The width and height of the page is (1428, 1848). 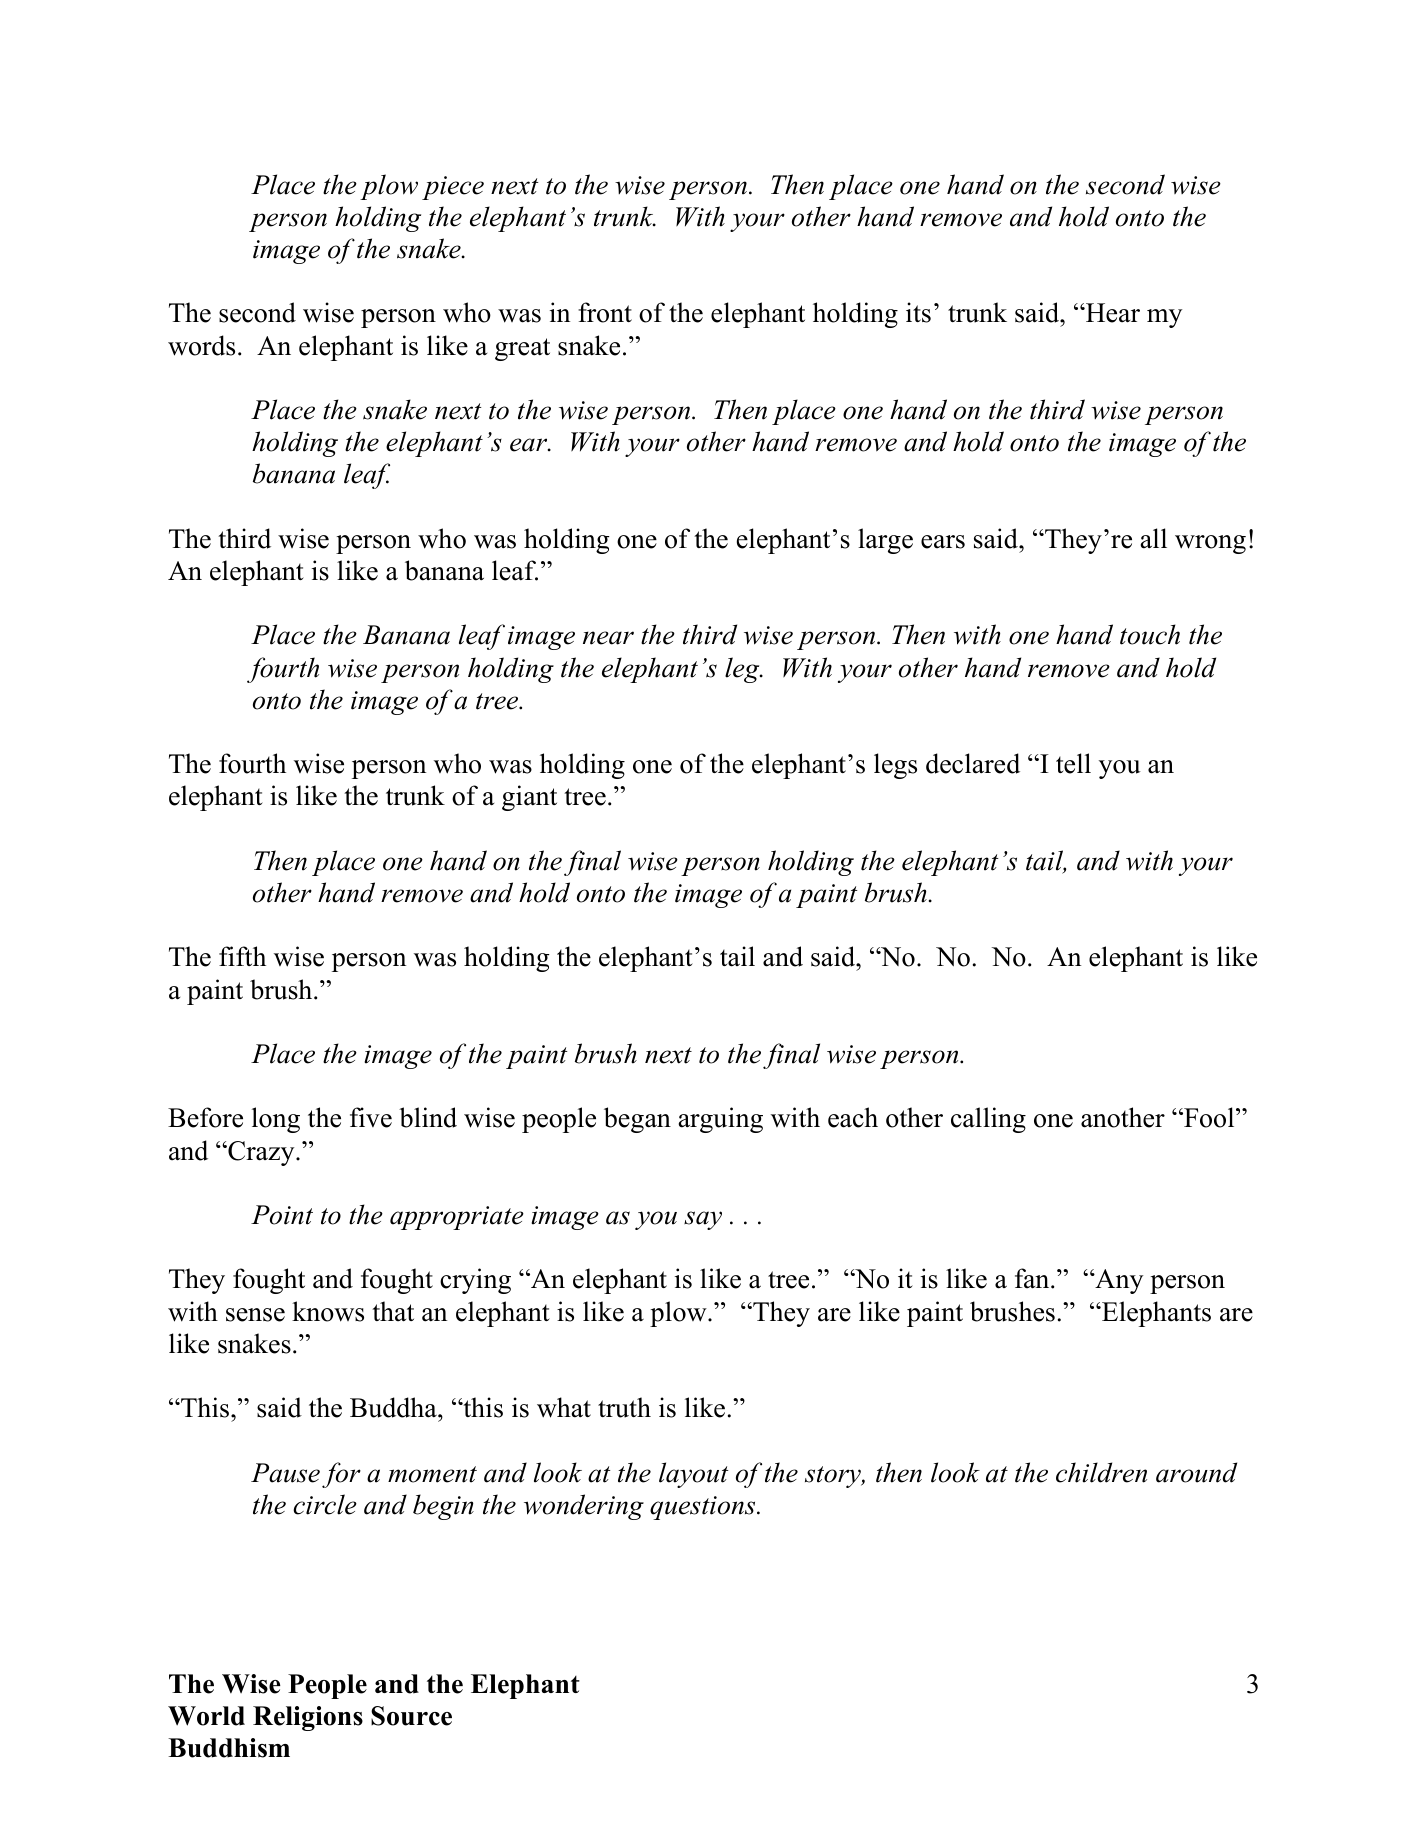 I want to click on touch, so click(x=1150, y=634).
